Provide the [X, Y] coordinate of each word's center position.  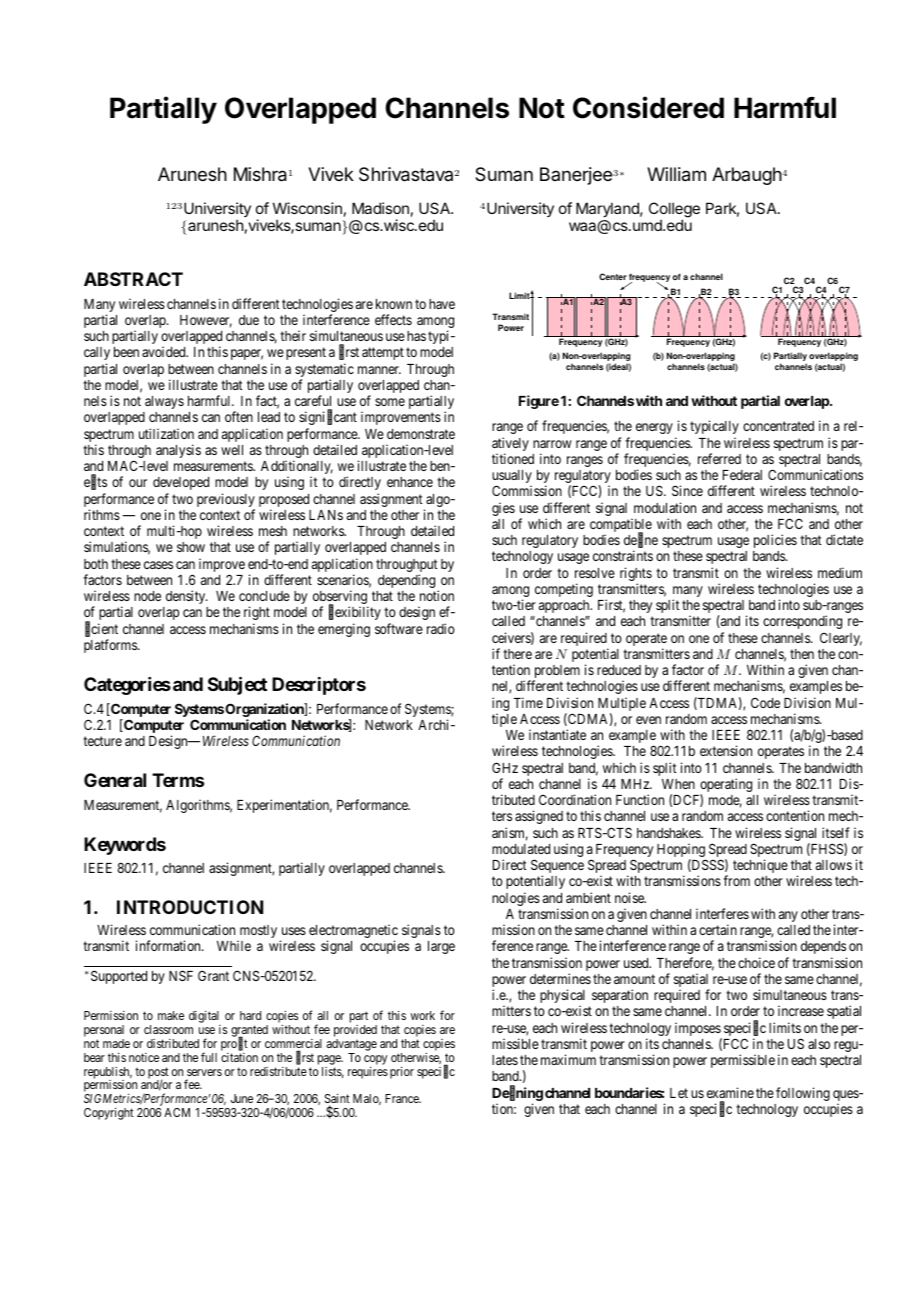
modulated [521, 849]
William [676, 174]
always [164, 402]
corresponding [802, 622]
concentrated [778, 426]
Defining [517, 1095]
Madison [380, 208]
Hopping [681, 851]
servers [204, 1072]
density [187, 597]
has [416, 336]
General [115, 780]
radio [441, 628]
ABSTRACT [133, 279]
